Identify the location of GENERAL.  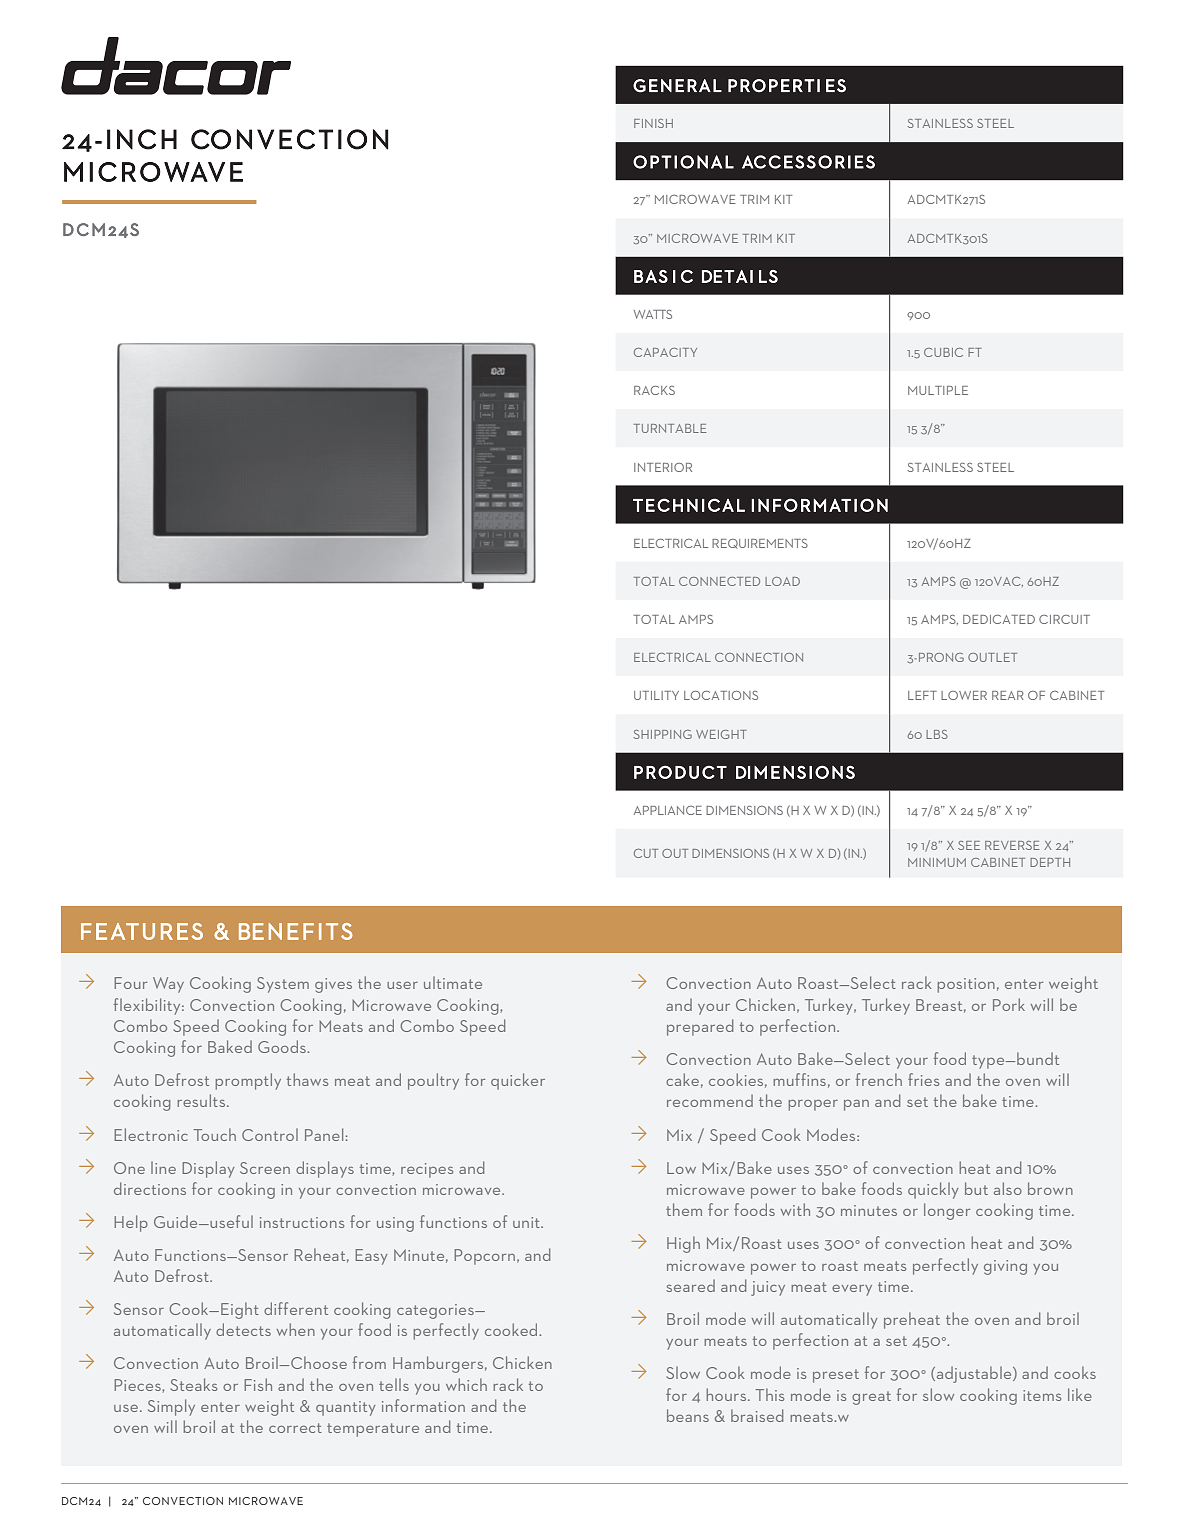
(677, 86).
